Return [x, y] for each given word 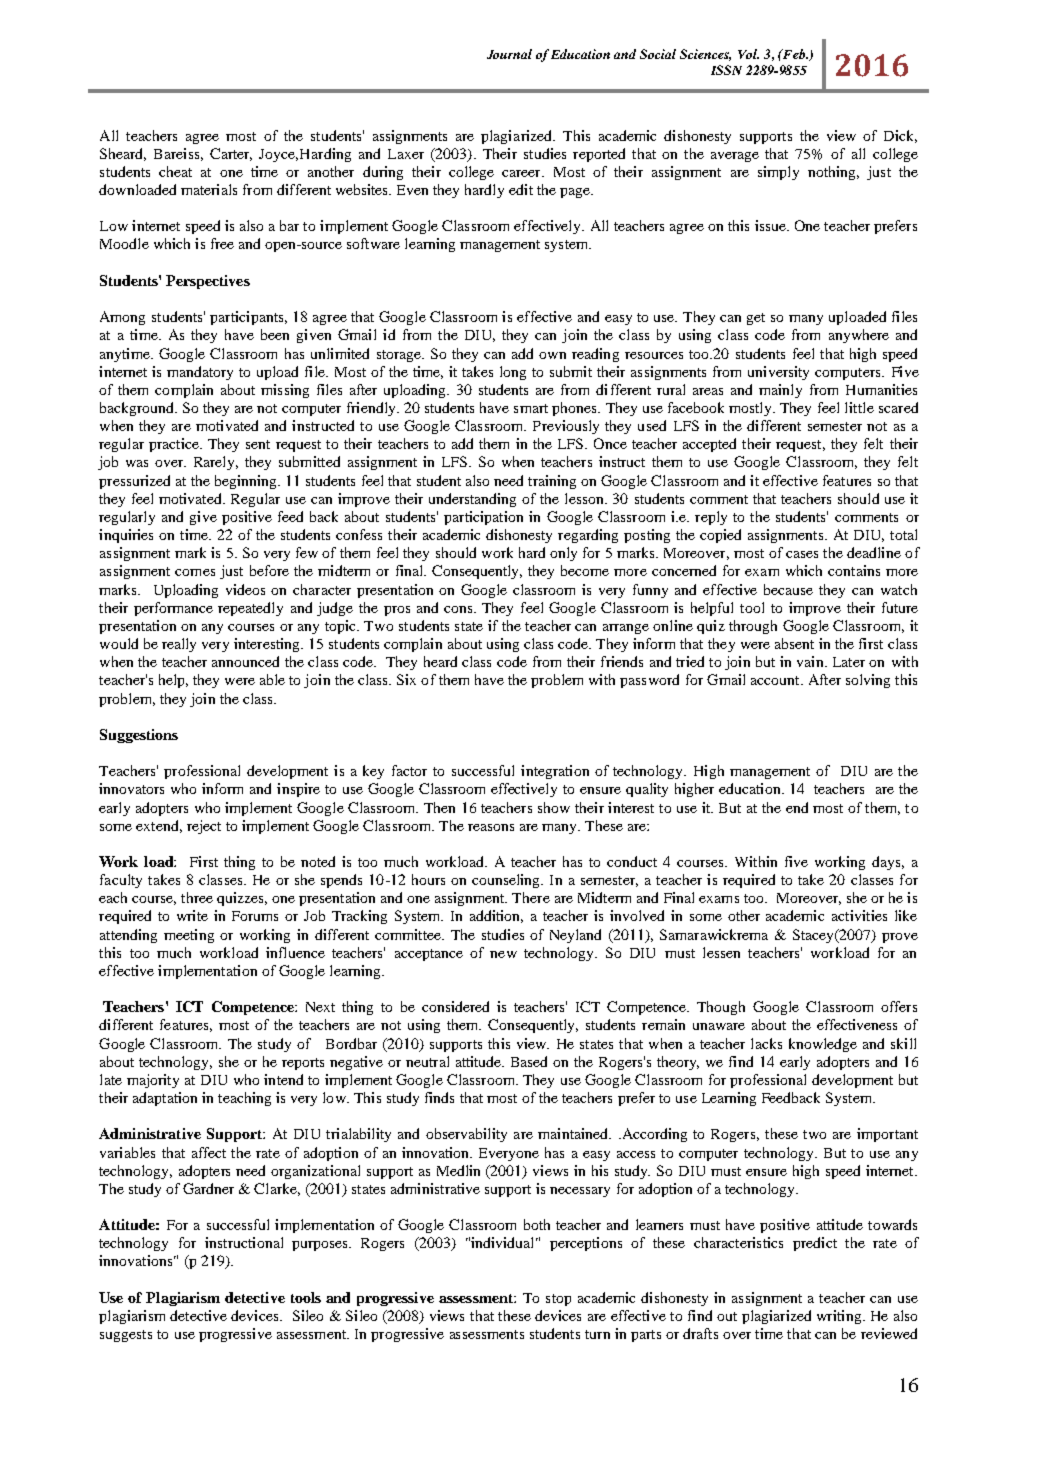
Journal [509, 54]
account [776, 680]
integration [555, 772]
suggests [126, 1336]
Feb [793, 54]
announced [245, 661]
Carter [231, 154]
